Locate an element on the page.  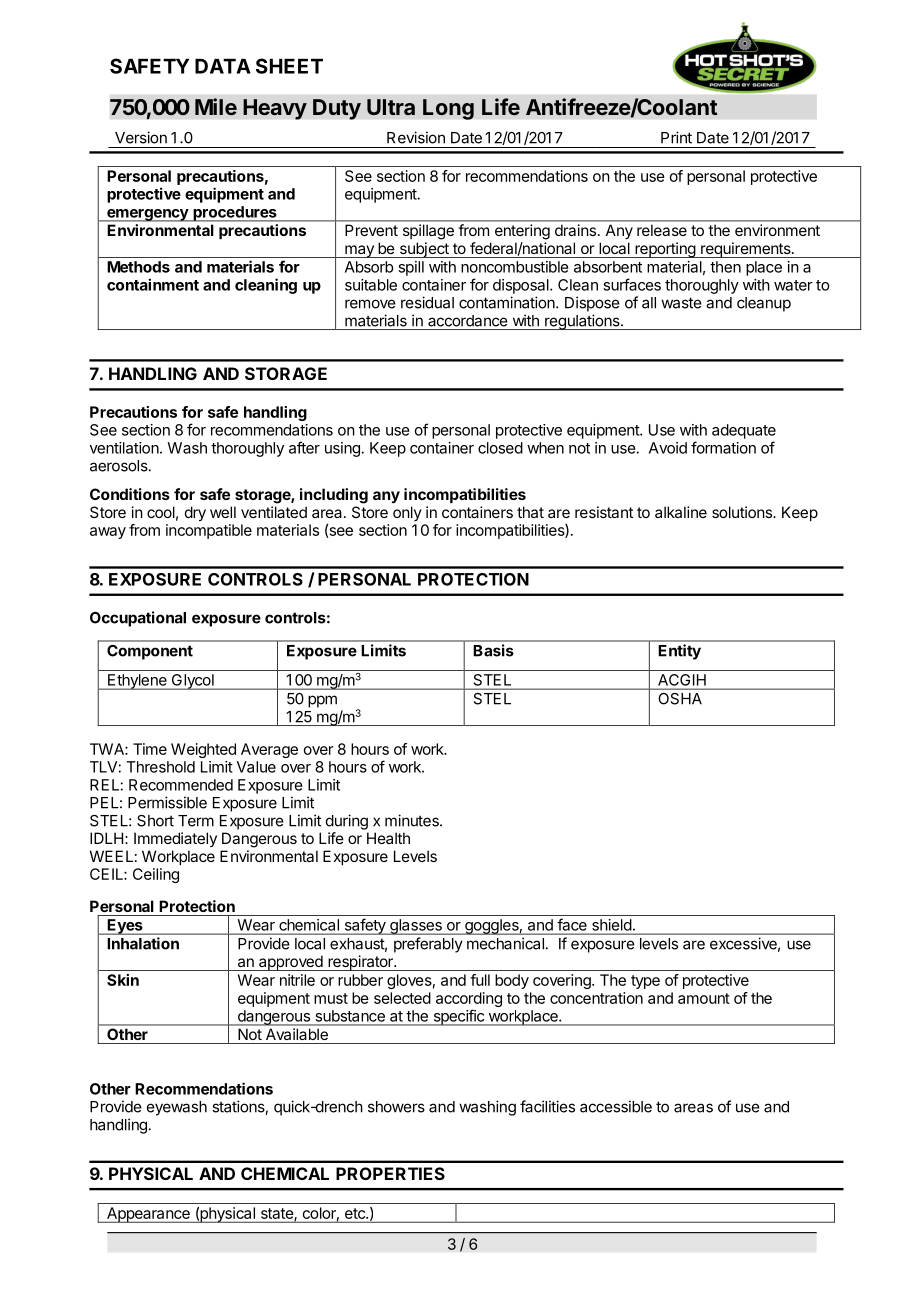
containment is located at coordinates (153, 284).
